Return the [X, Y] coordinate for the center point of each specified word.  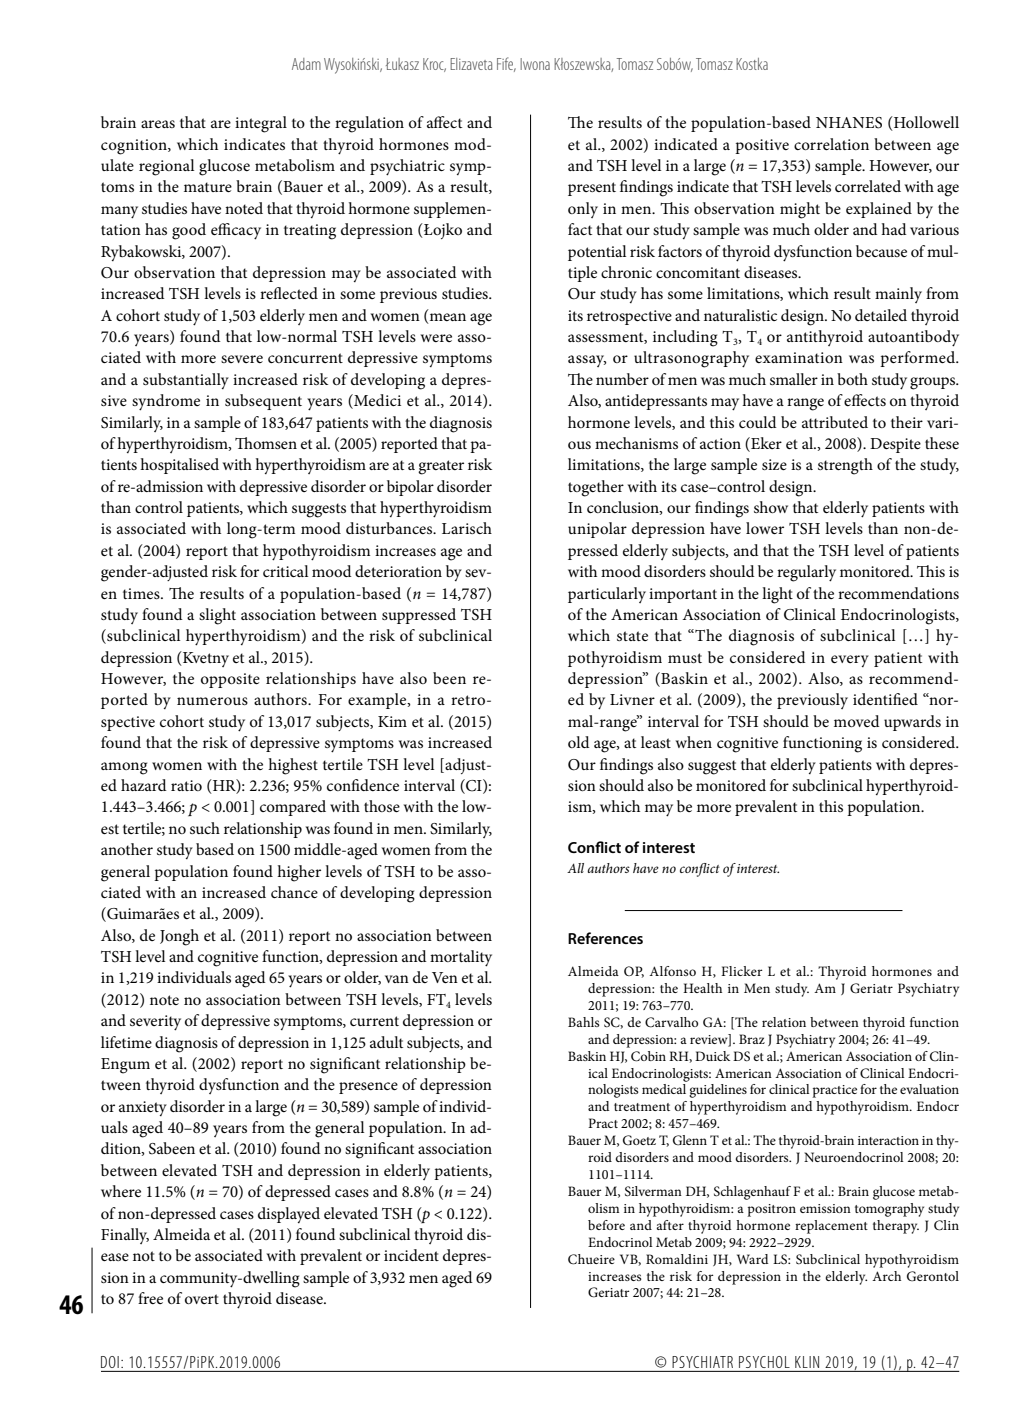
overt [202, 1299]
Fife [506, 64]
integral [261, 124]
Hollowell [925, 123]
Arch [886, 1276]
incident [411, 1255]
